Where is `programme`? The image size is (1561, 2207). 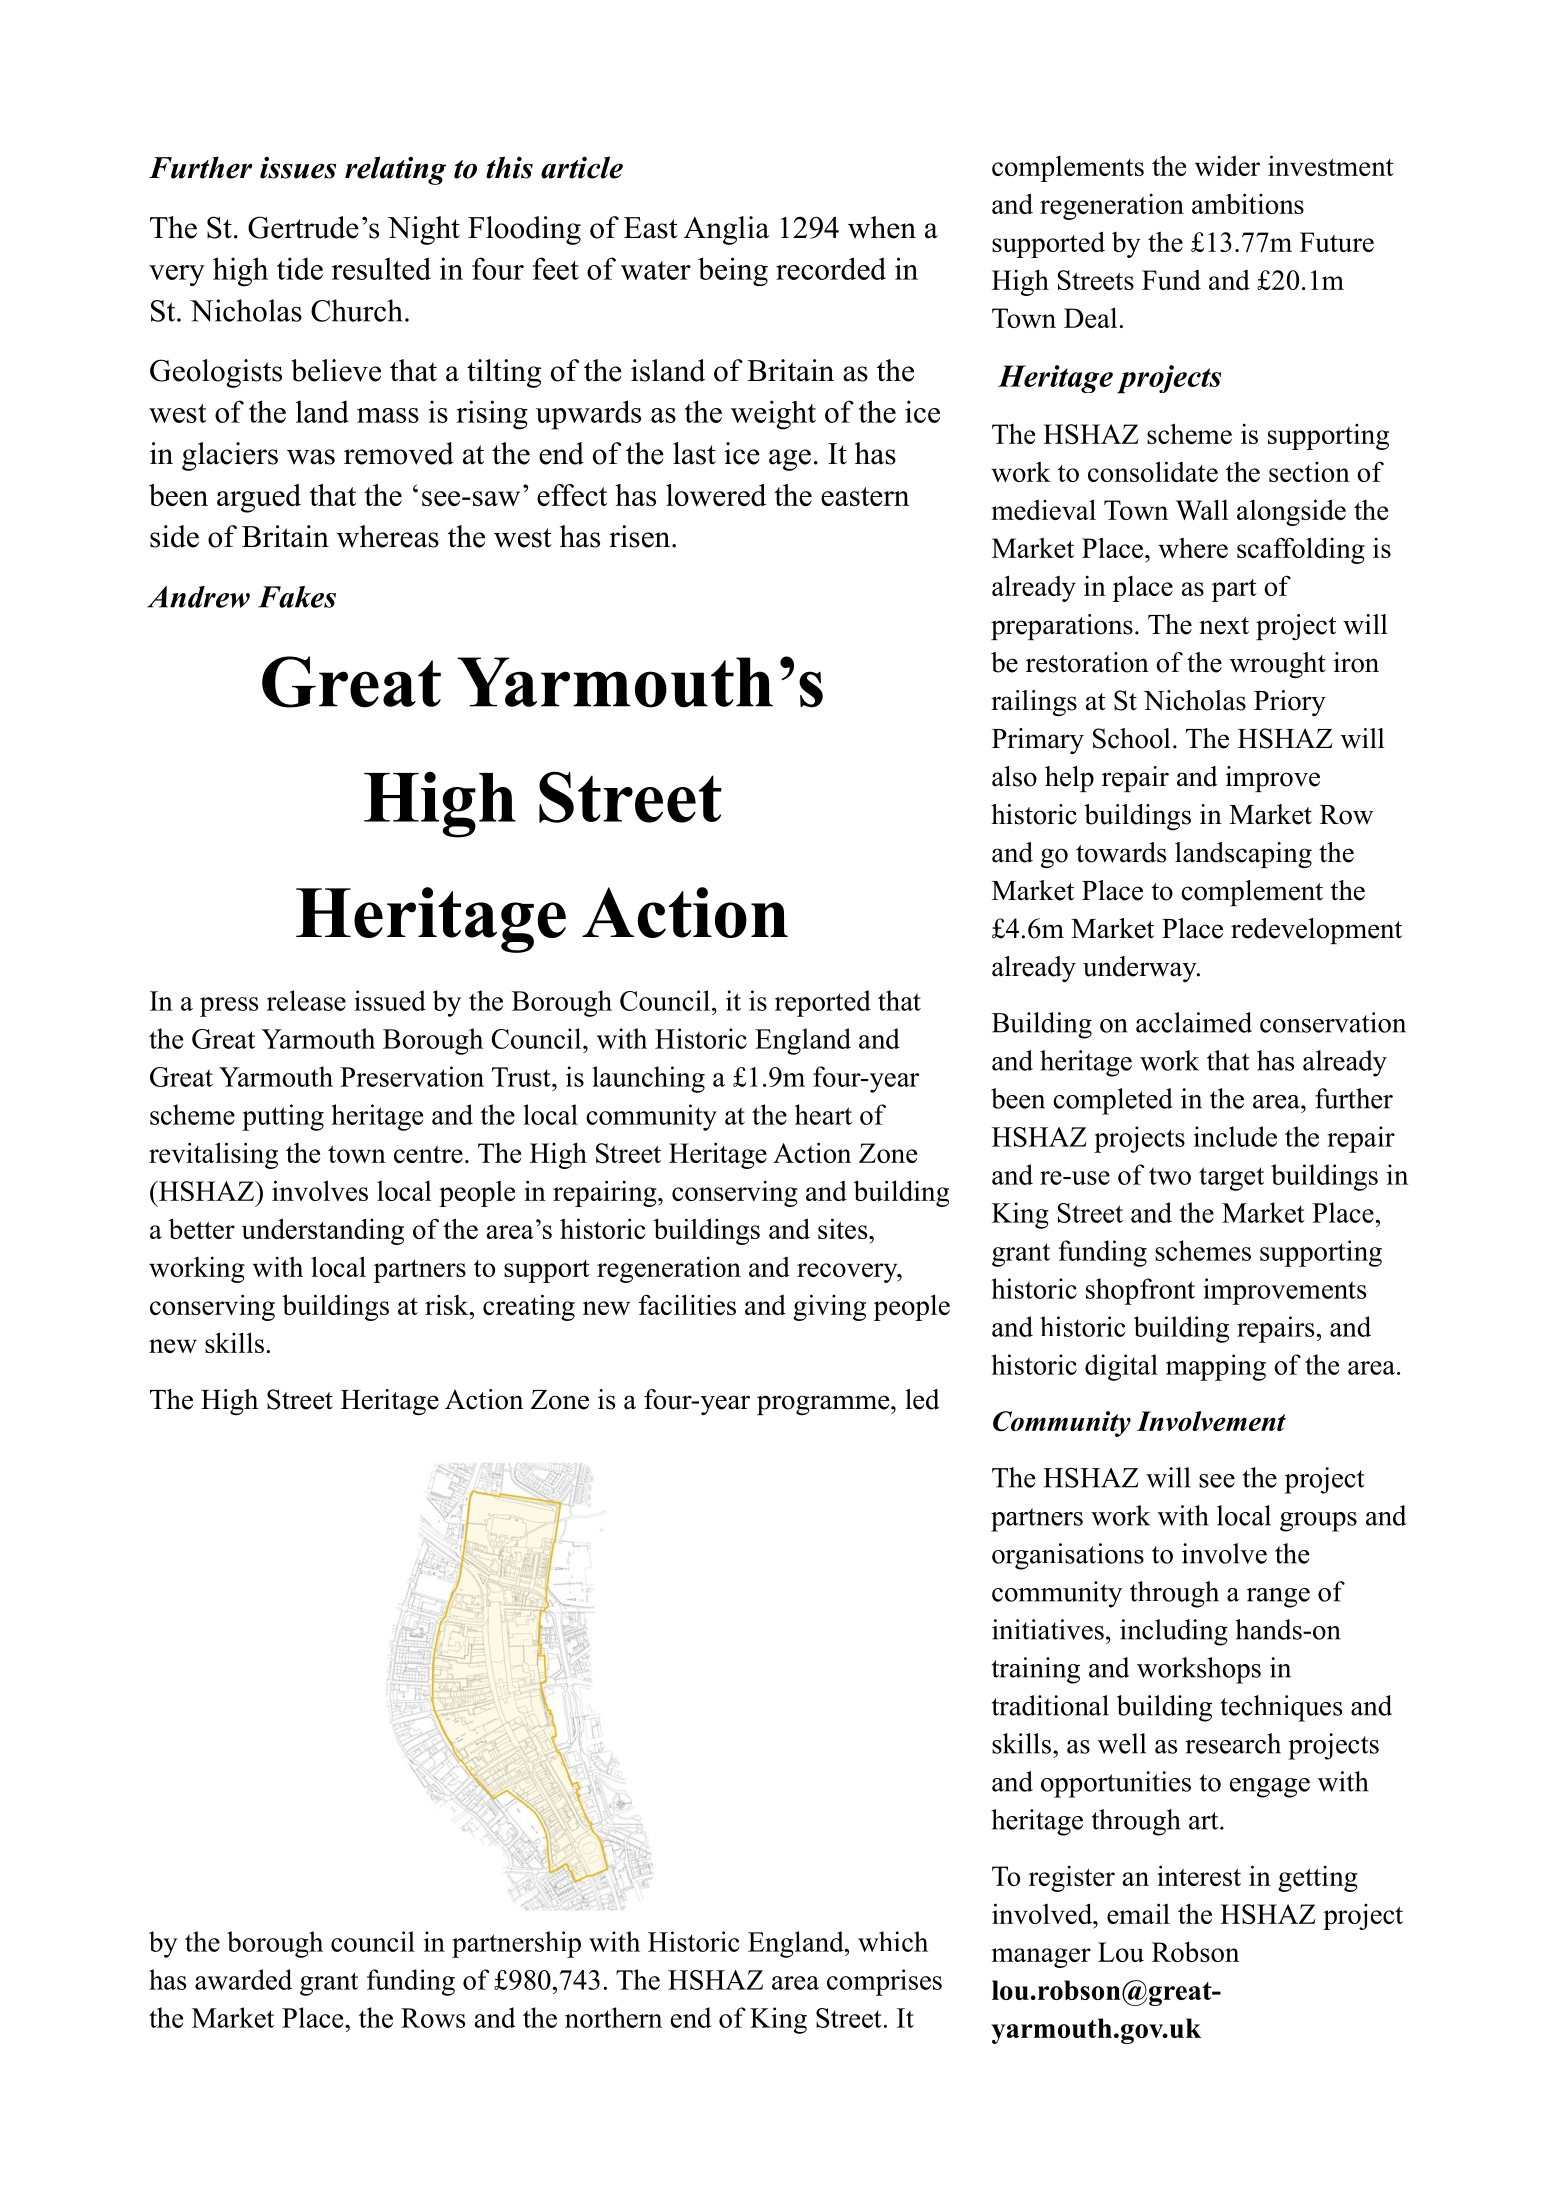
programme is located at coordinates (824, 1405).
